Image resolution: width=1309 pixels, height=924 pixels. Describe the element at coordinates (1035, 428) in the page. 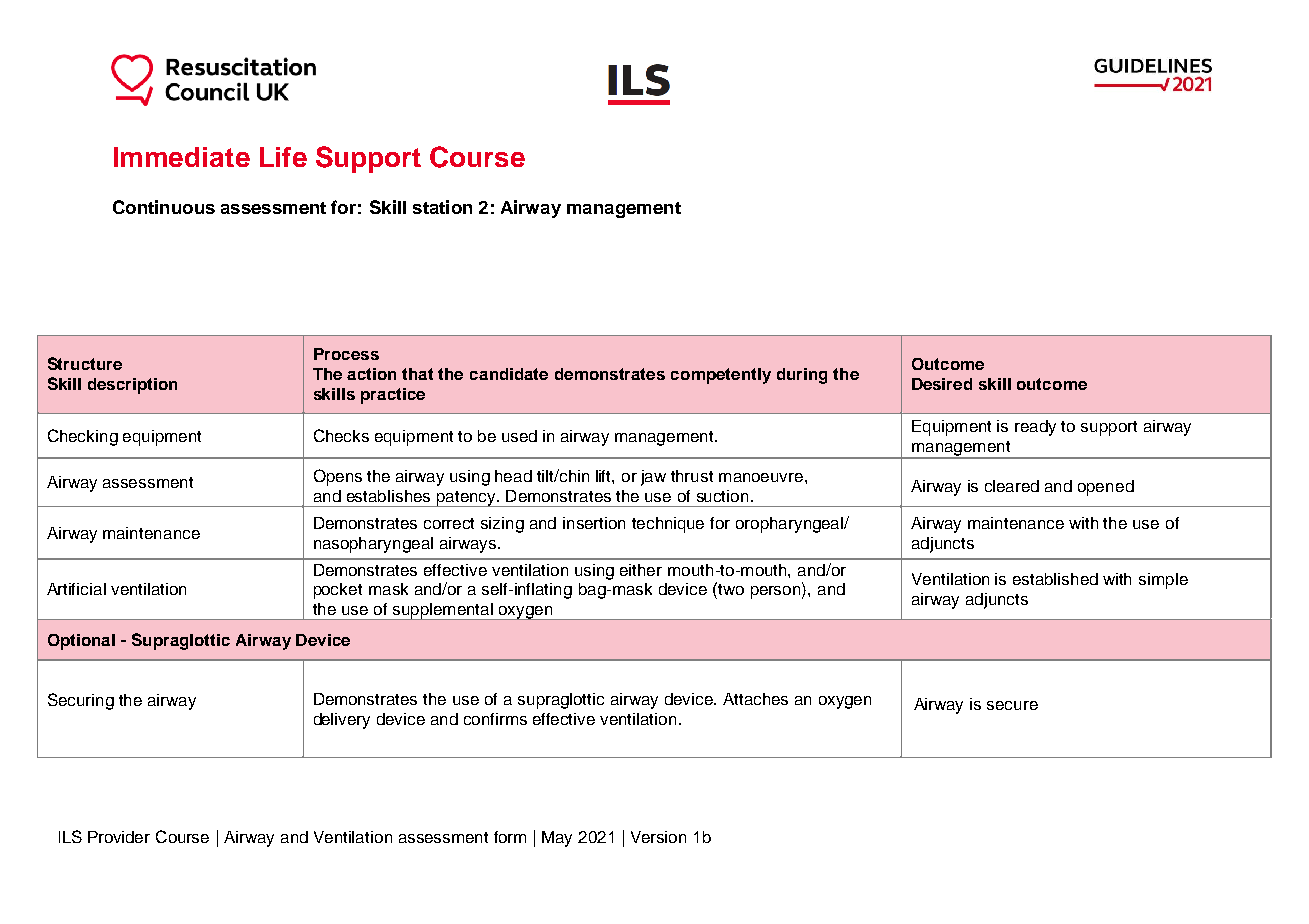

I see `ready` at that location.
